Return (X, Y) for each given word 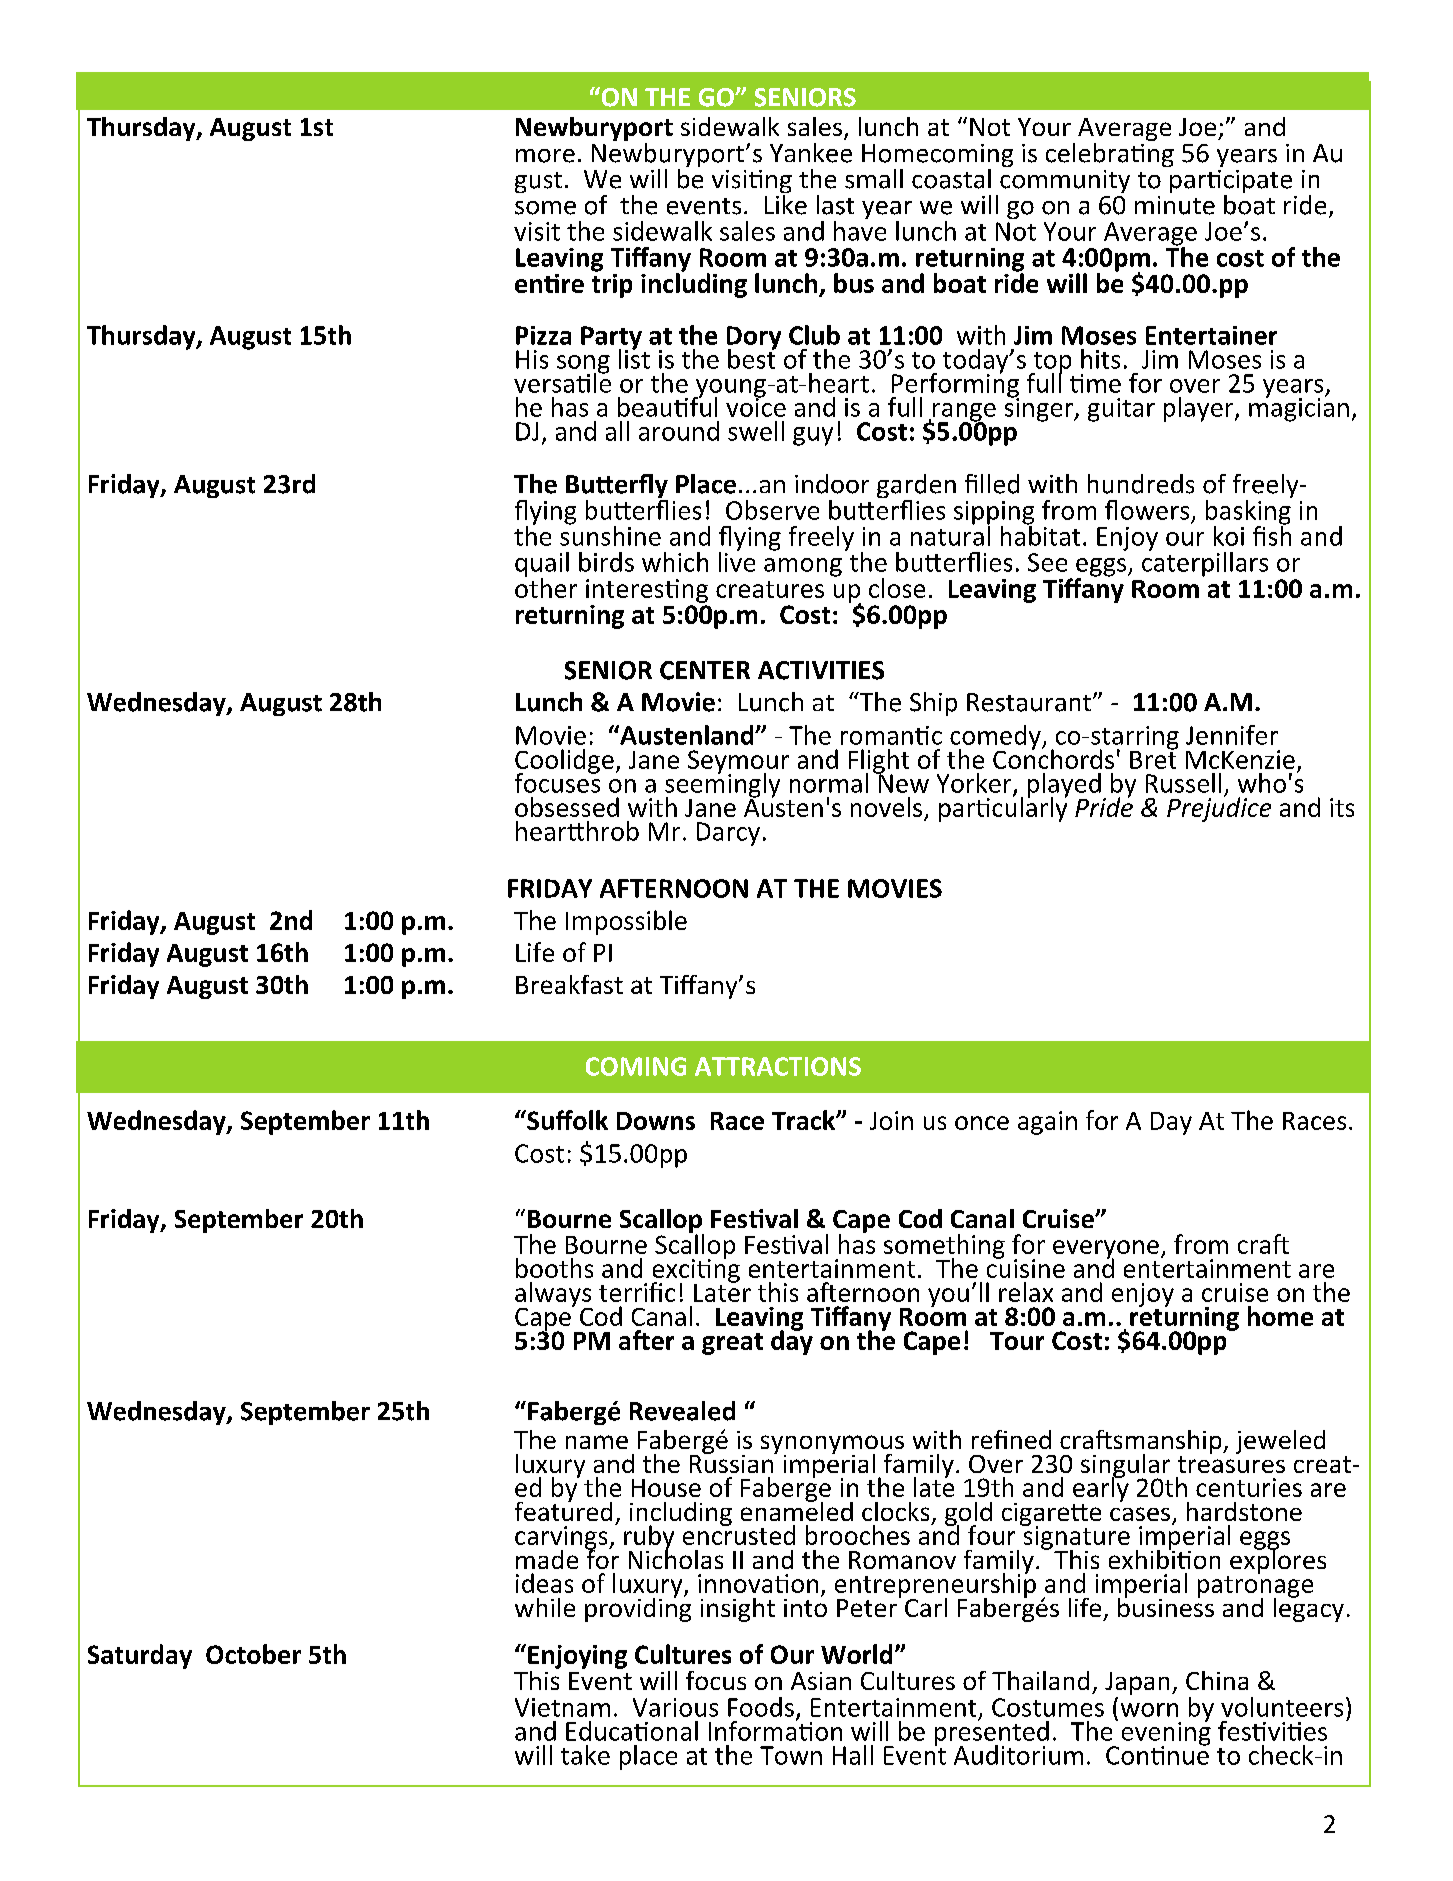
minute (1175, 205)
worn (1149, 1710)
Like (786, 203)
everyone (1106, 1250)
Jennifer (1232, 735)
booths (554, 1268)
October (253, 1654)
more (545, 156)
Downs (656, 1121)
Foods (761, 1707)
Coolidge (564, 762)
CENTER (705, 670)
